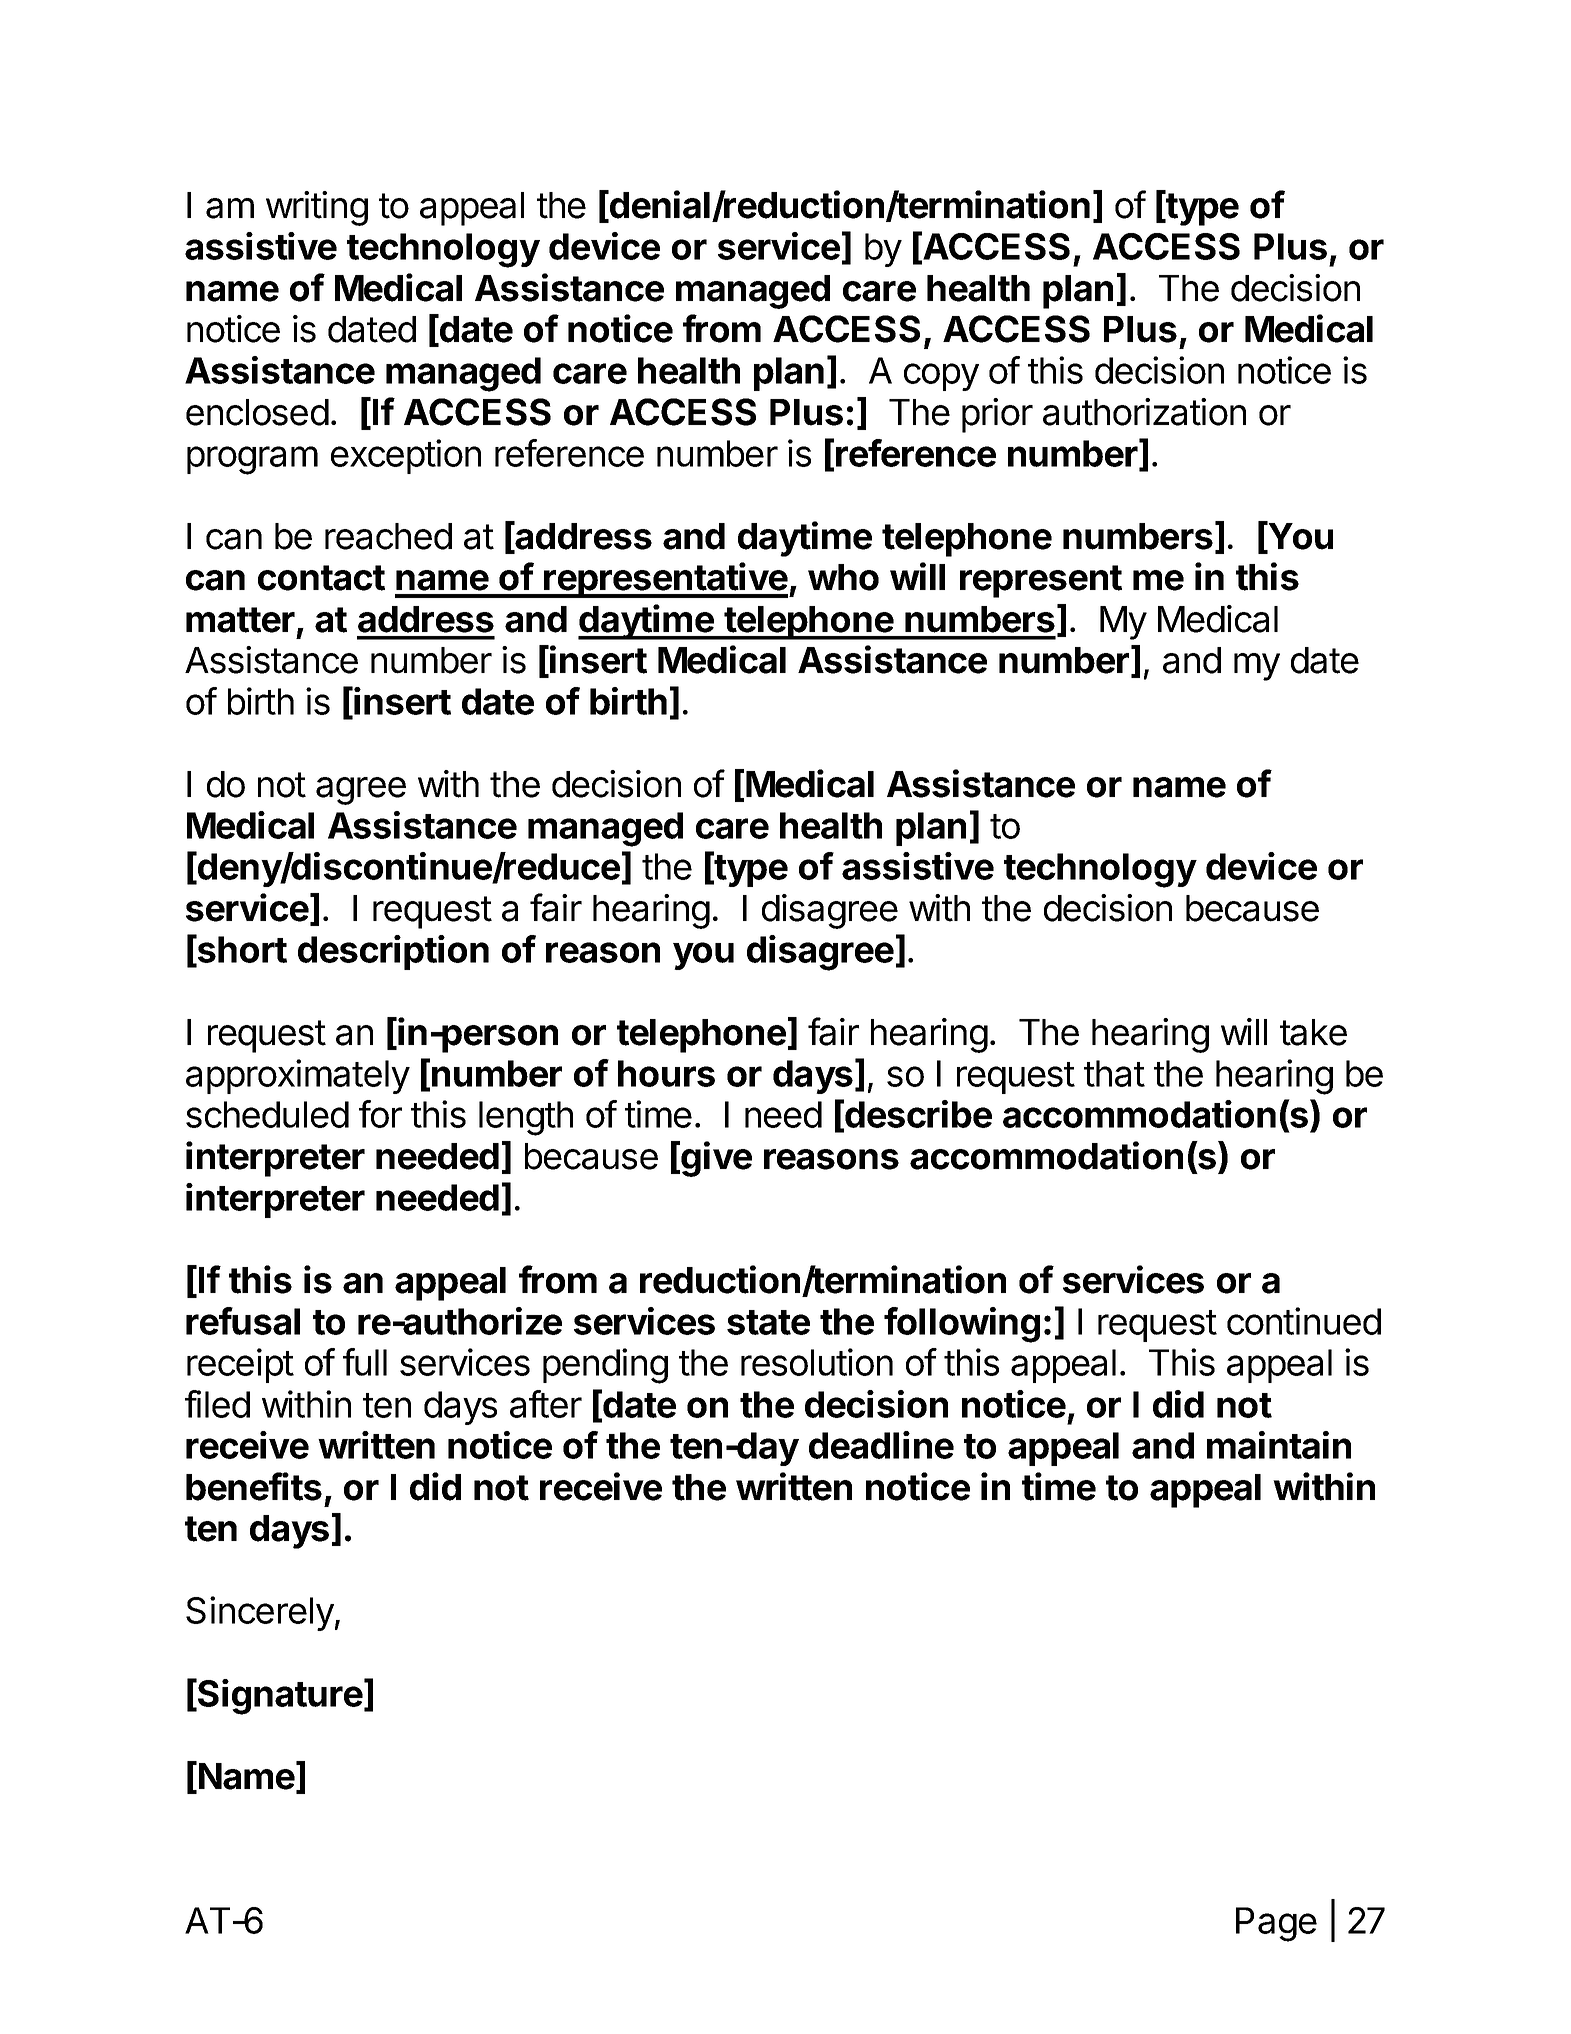  Describe the element at coordinates (1114, 1073) in the page. I see `that` at that location.
